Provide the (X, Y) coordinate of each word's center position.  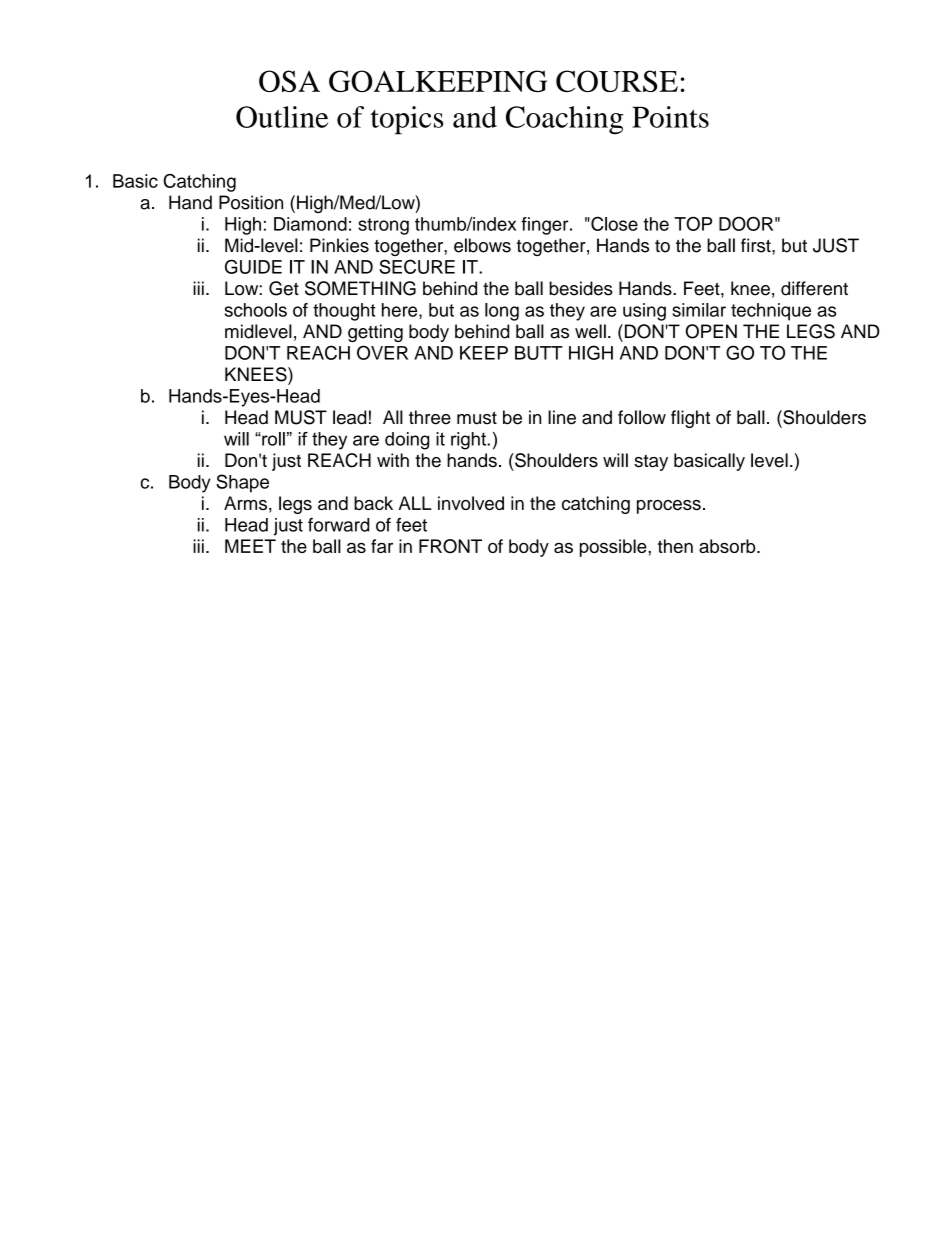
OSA (289, 81)
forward (338, 525)
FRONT (450, 546)
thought (344, 312)
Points (670, 117)
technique (771, 312)
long (502, 312)
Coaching (564, 120)
